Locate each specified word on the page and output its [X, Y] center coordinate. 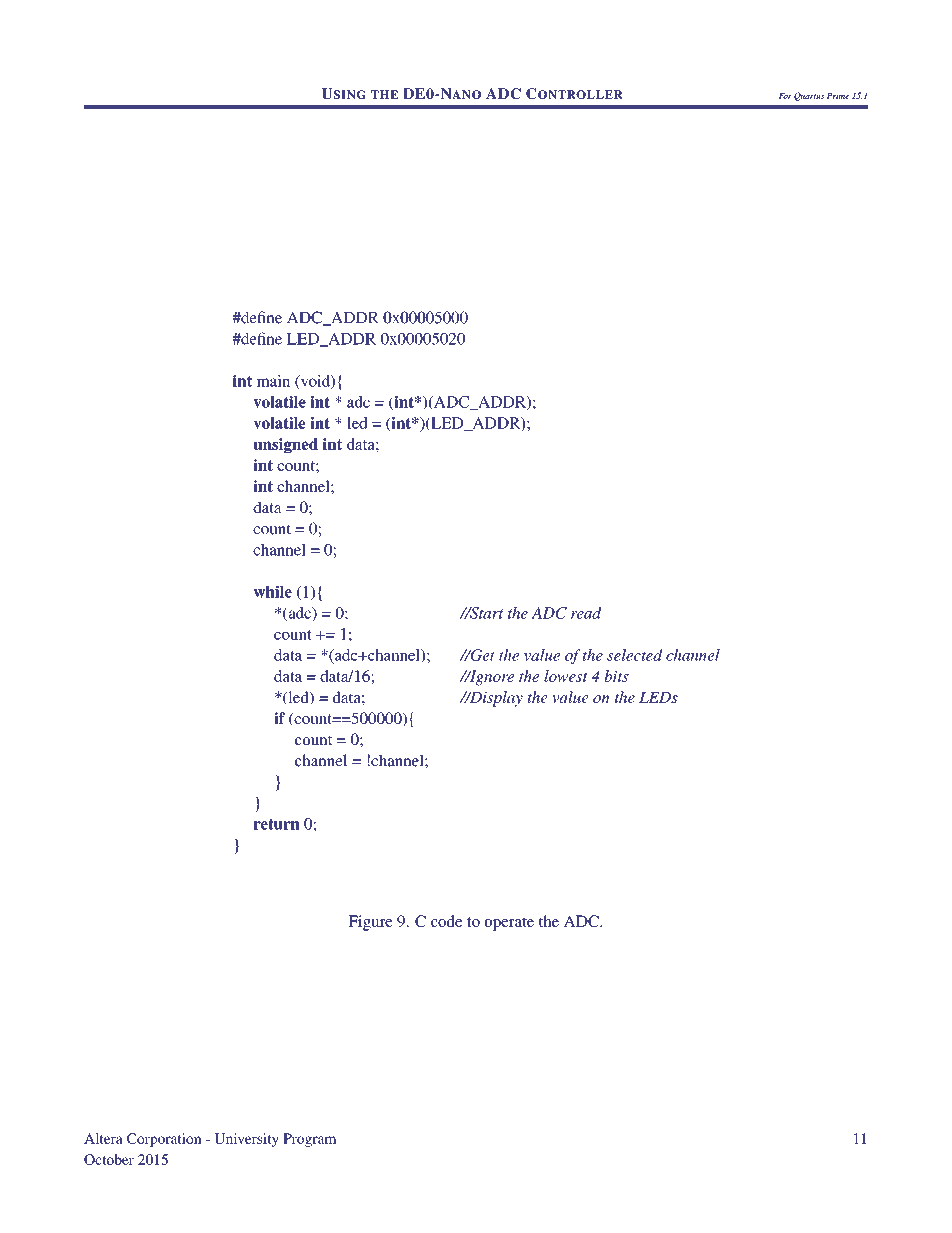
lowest [566, 676]
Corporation [164, 1140]
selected [635, 655]
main [273, 381]
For [785, 96]
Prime [837, 96]
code [447, 921]
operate [509, 924]
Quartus [809, 96]
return [276, 824]
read [586, 613]
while [272, 591]
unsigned [285, 446]
